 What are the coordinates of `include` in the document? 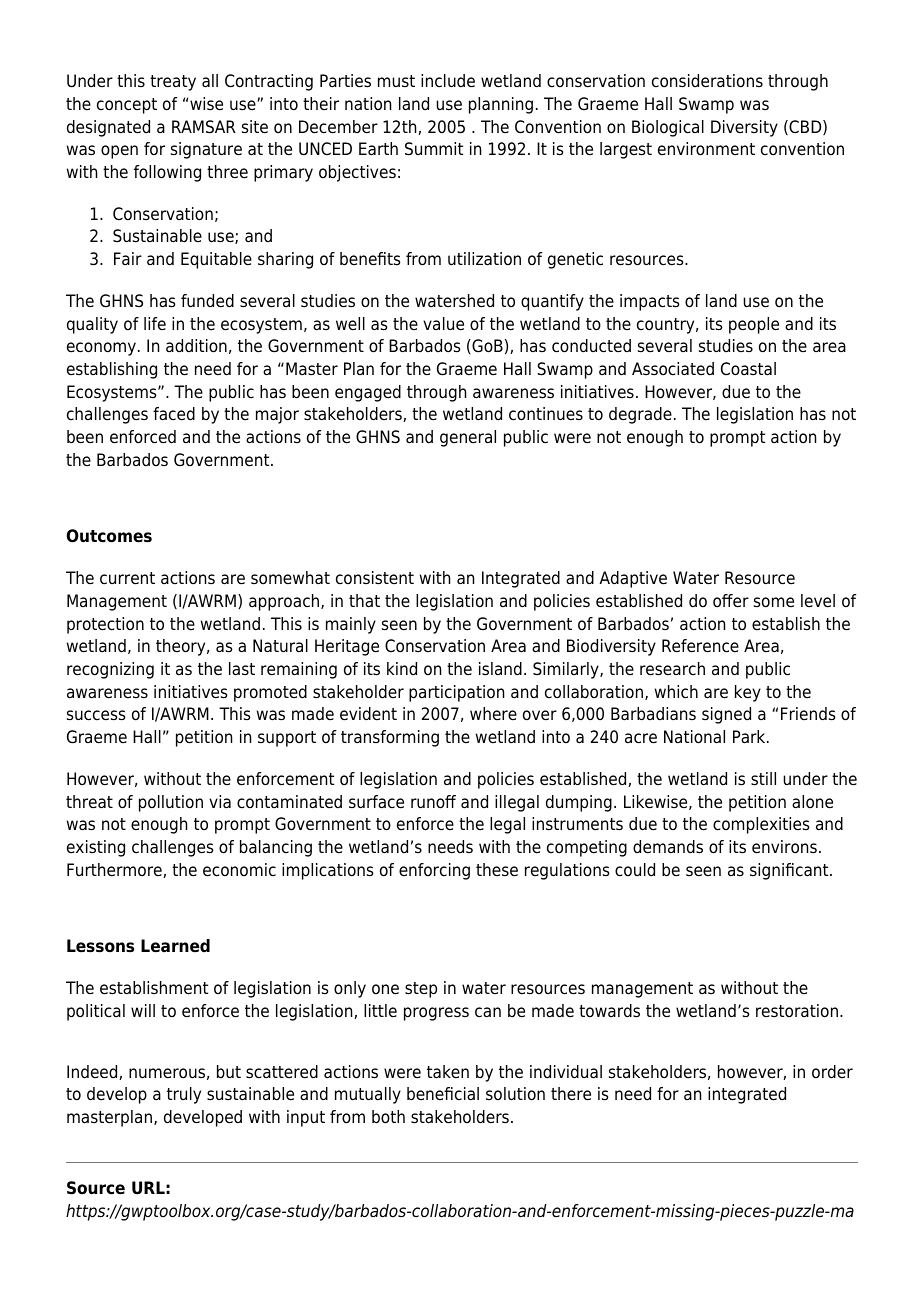 It's located at (448, 81).
